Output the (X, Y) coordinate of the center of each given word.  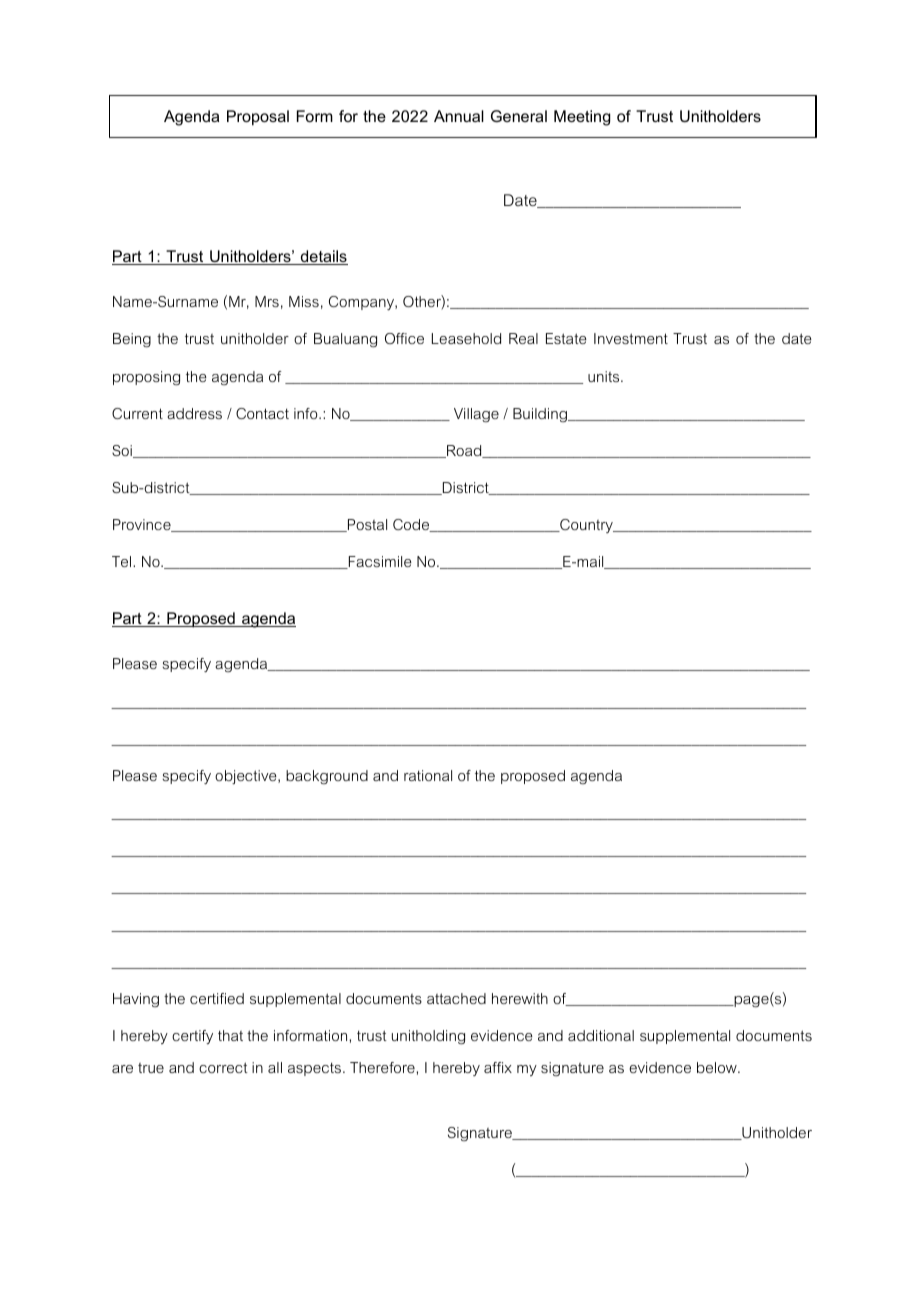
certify (192, 1037)
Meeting (582, 118)
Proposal (258, 118)
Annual (459, 116)
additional (601, 1035)
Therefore (383, 1067)
